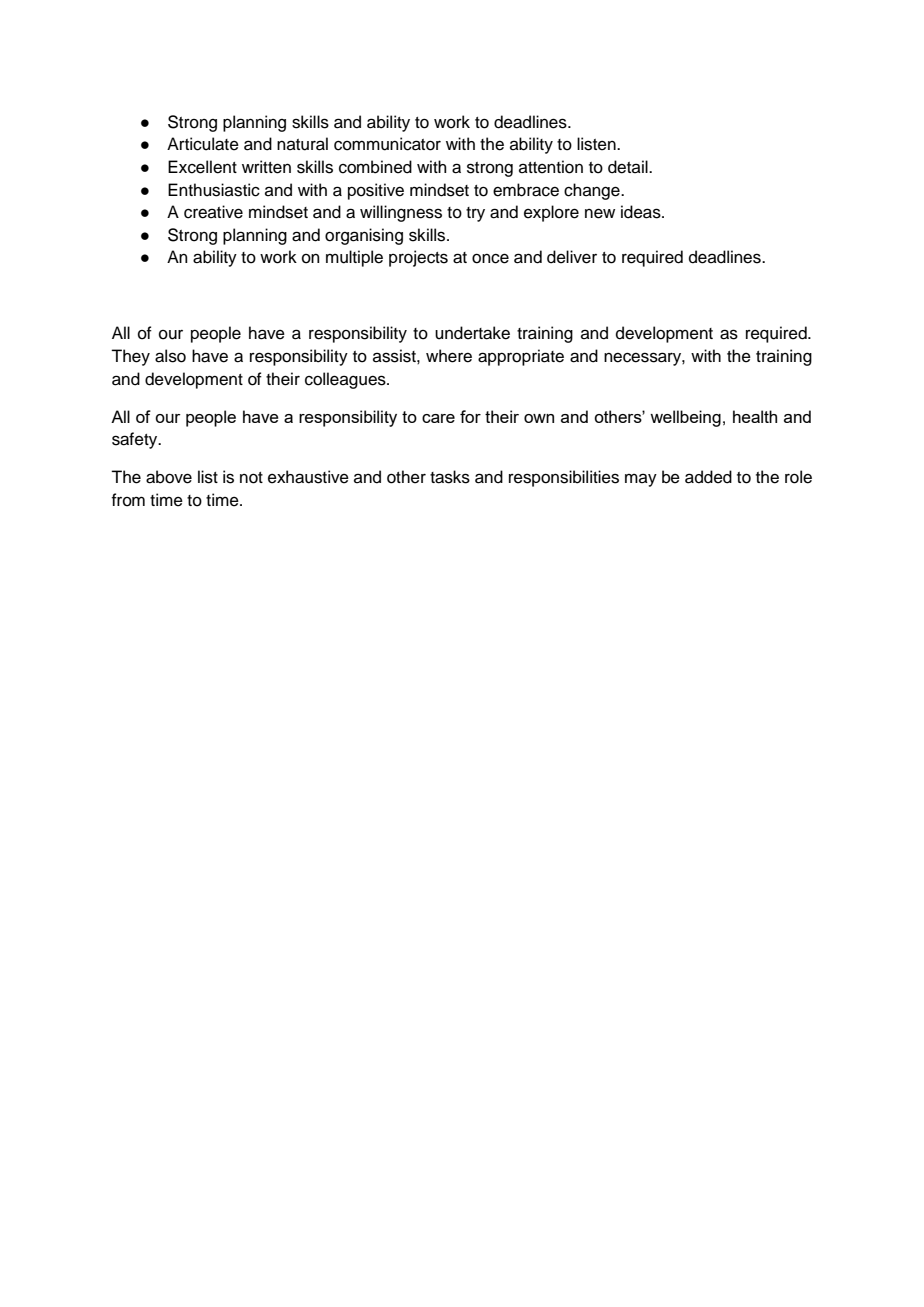  I want to click on detail, so click(629, 167).
